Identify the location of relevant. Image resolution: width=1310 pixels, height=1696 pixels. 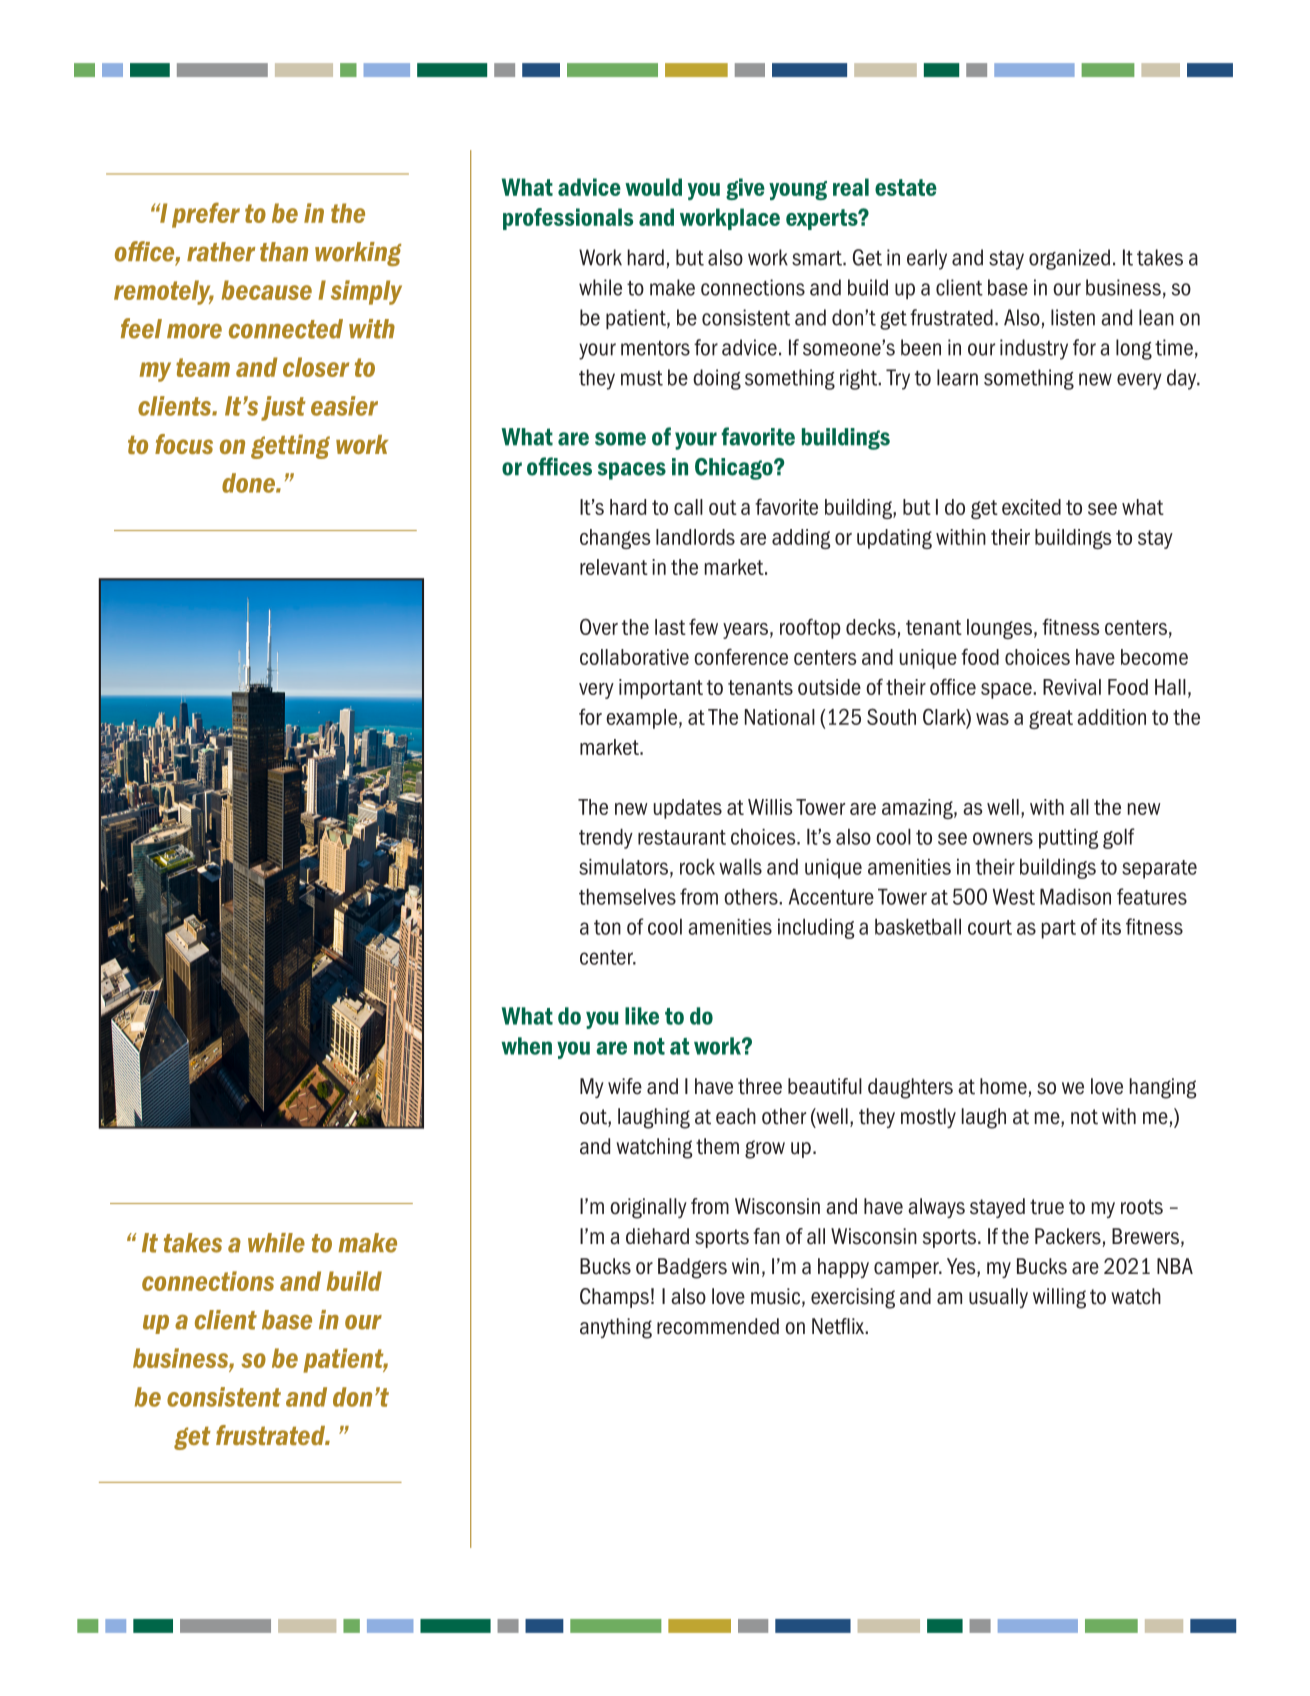
(614, 567).
